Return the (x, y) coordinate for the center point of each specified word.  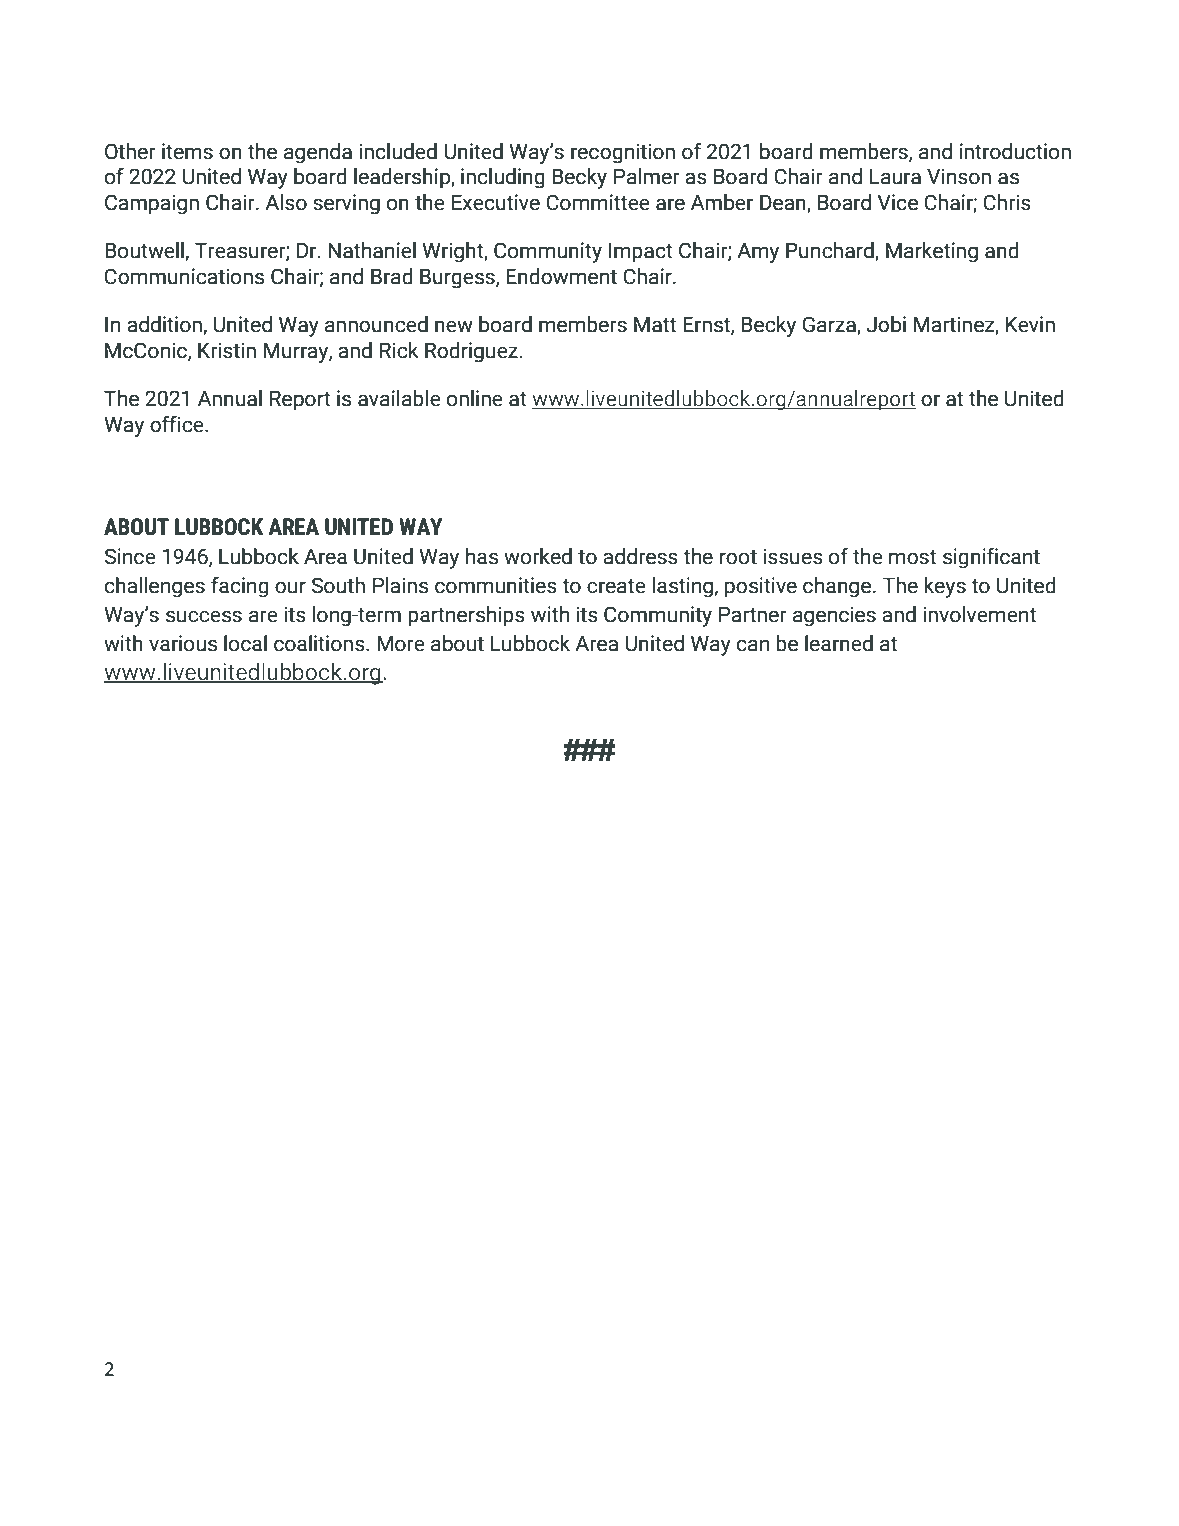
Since (130, 556)
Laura (895, 176)
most (912, 557)
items (187, 151)
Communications (184, 276)
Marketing (932, 252)
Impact (640, 252)
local (245, 643)
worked (538, 556)
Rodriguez (472, 352)
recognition (623, 153)
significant (991, 558)
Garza (830, 325)
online (475, 398)
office (178, 424)
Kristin (227, 350)
